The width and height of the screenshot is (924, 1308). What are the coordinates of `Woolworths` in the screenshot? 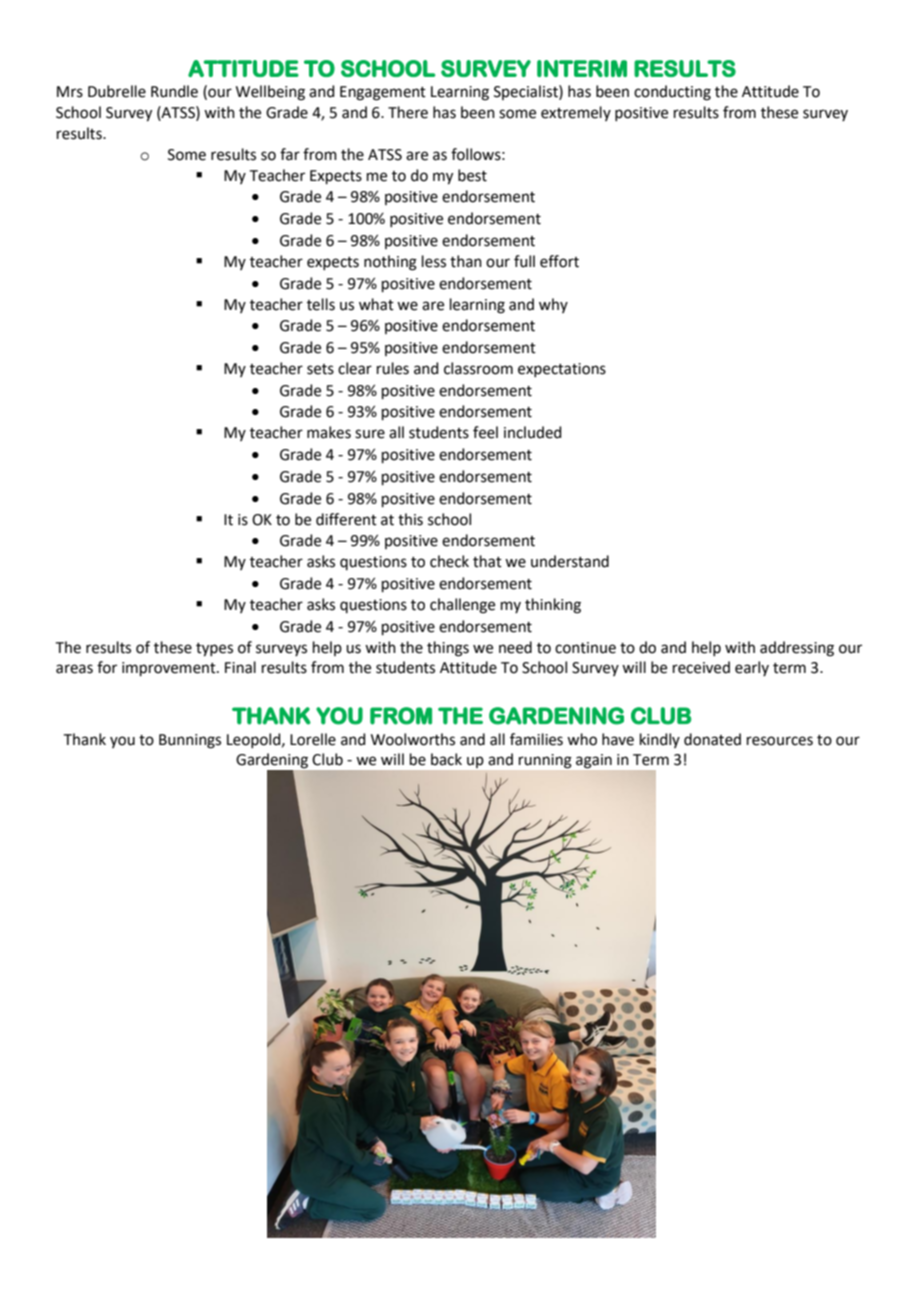 It's located at (413, 739).
